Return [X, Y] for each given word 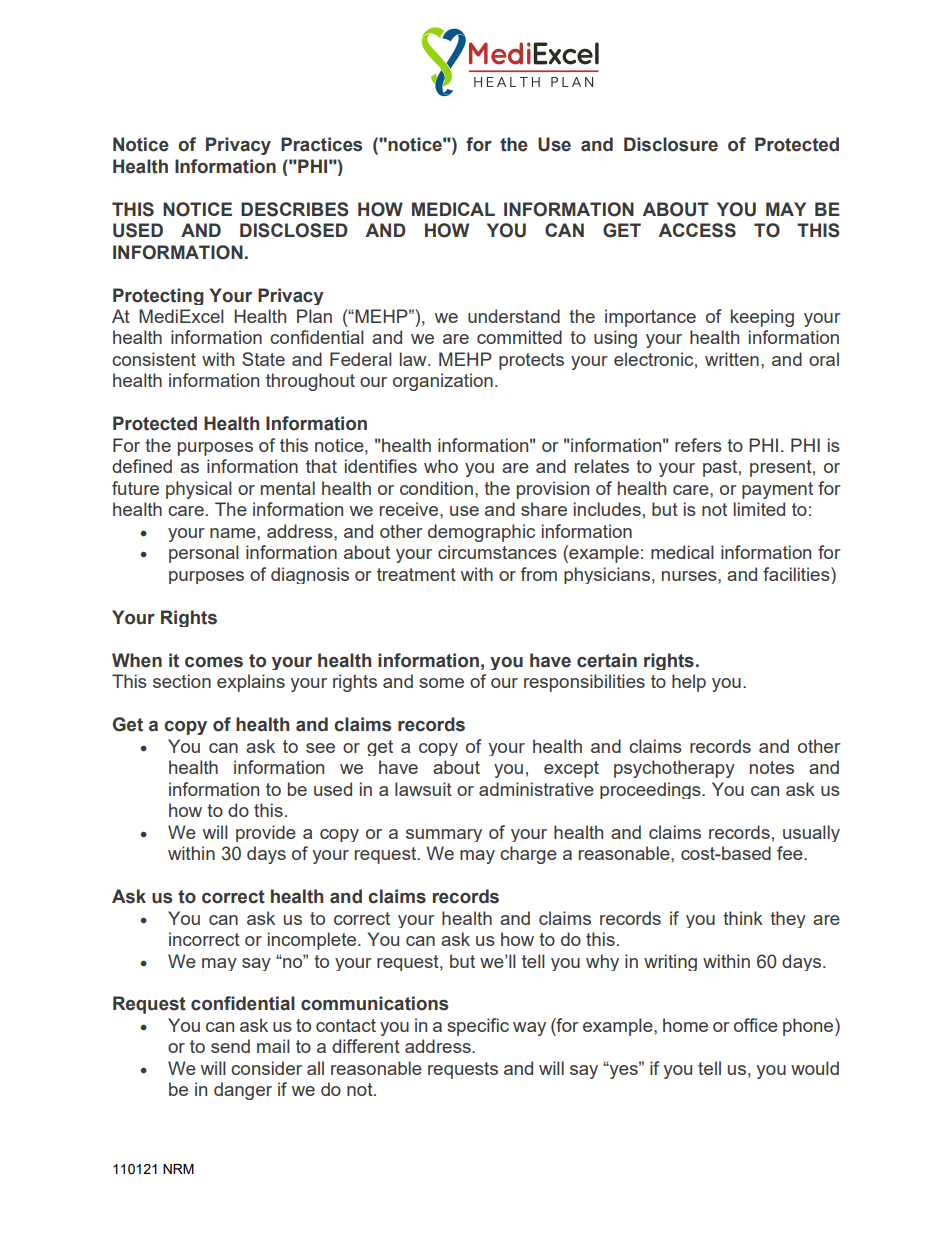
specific [478, 1027]
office [756, 1025]
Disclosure [671, 144]
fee [791, 853]
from [539, 574]
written [732, 359]
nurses [690, 576]
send [230, 1046]
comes [214, 662]
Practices [321, 144]
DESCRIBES [295, 209]
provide [266, 833]
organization [443, 382]
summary [444, 835]
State [263, 359]
